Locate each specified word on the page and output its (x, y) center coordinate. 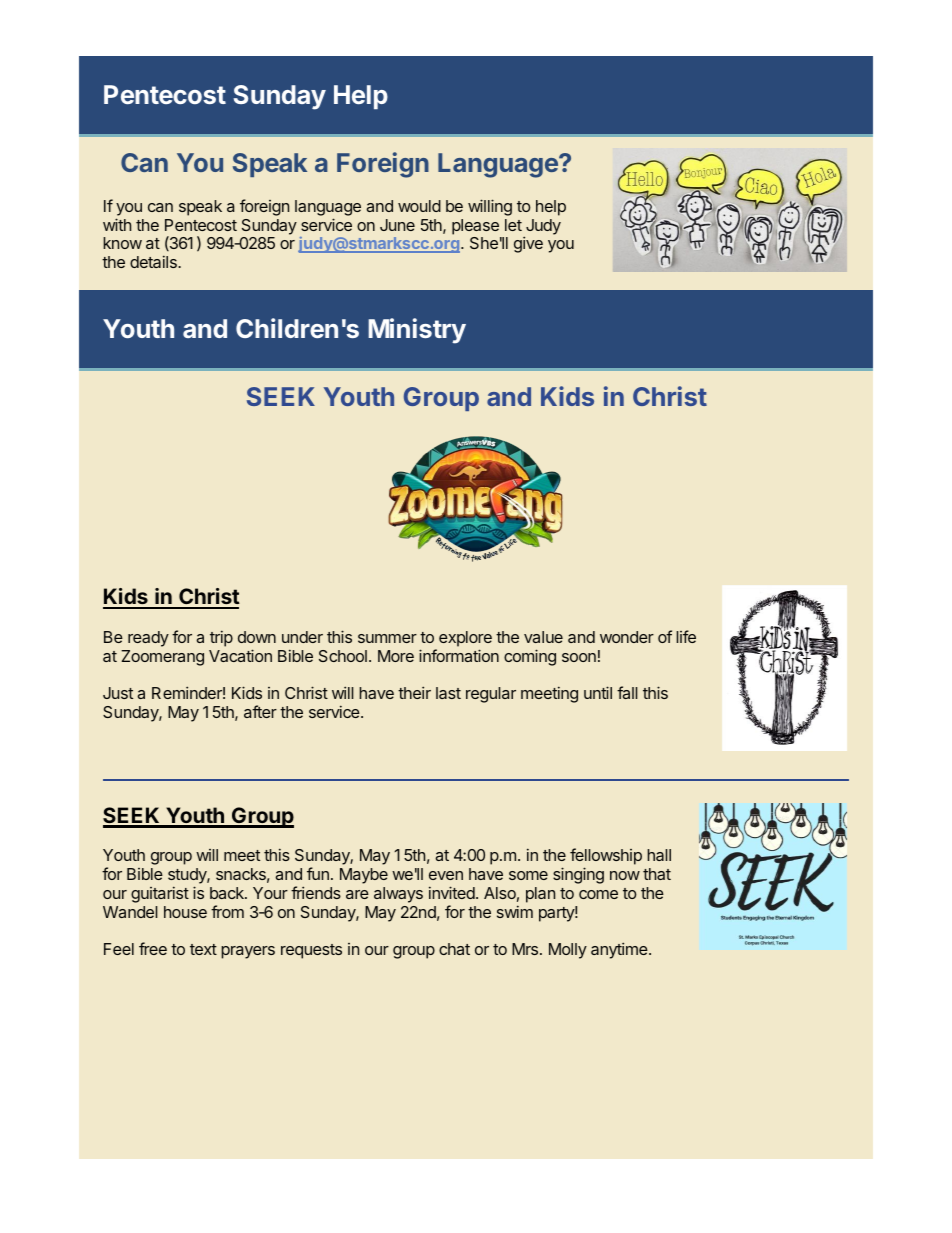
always (398, 895)
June (397, 225)
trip (221, 638)
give (528, 244)
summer (387, 638)
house (185, 912)
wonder (627, 637)
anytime (620, 950)
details (154, 261)
